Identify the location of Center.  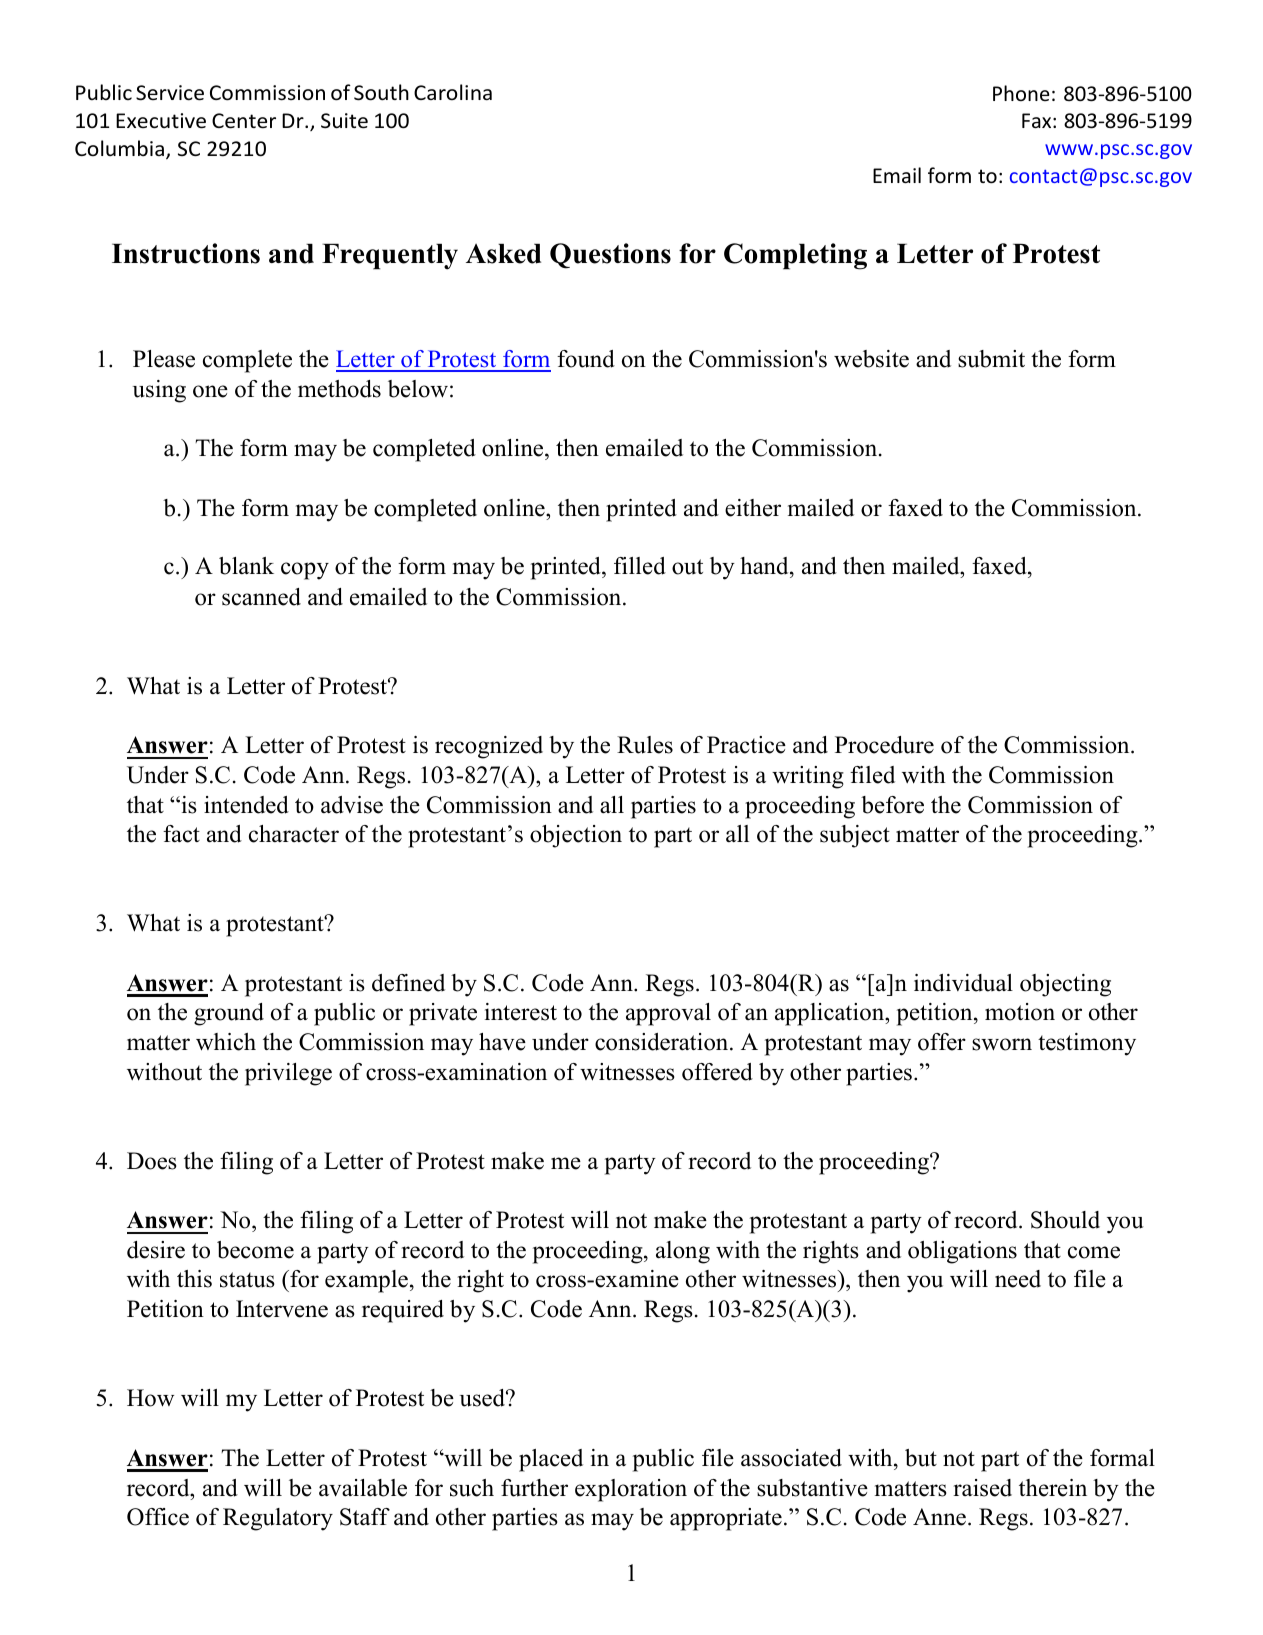
(244, 121).
